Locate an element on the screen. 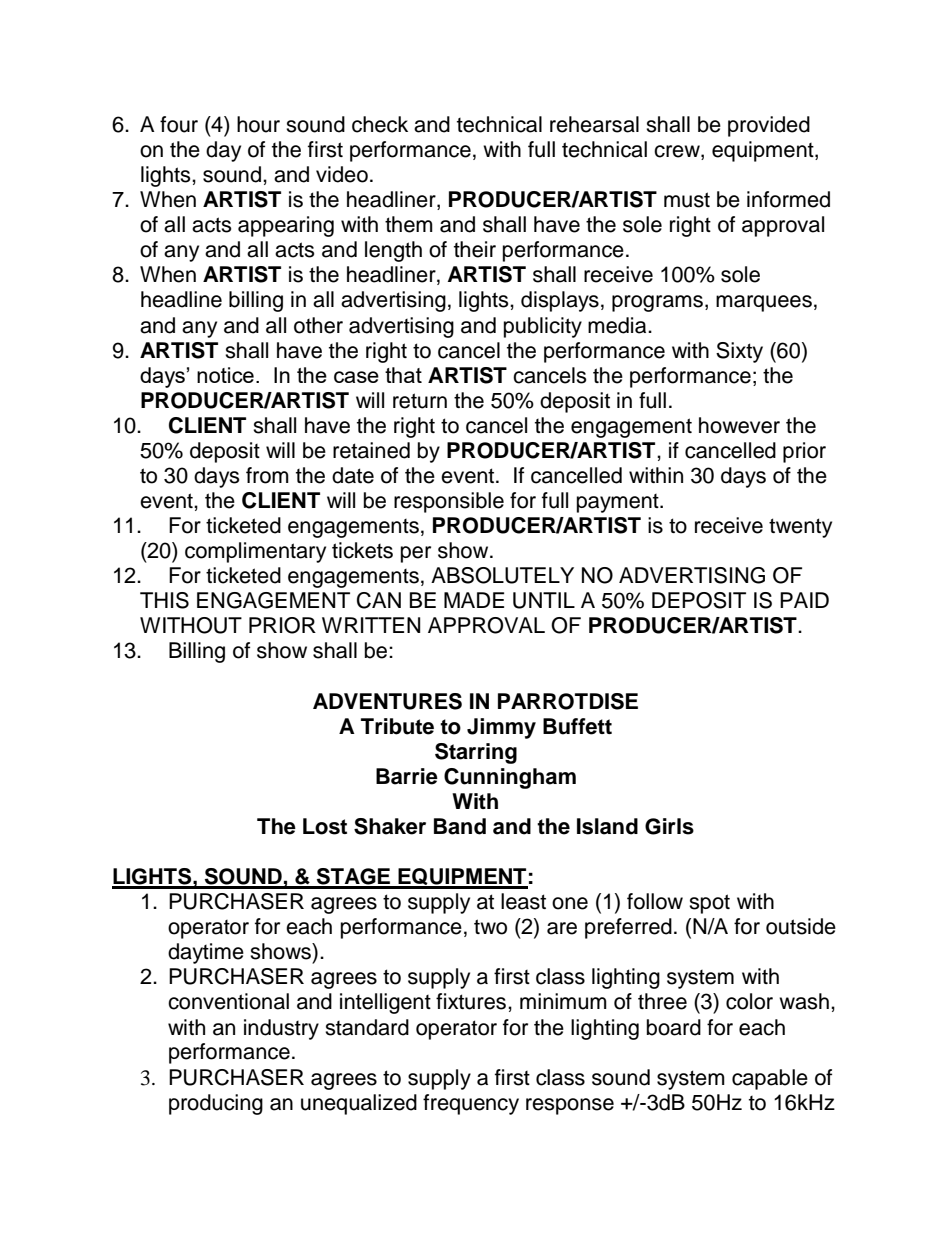 This screenshot has height=1233, width=952. check is located at coordinates (380, 124).
